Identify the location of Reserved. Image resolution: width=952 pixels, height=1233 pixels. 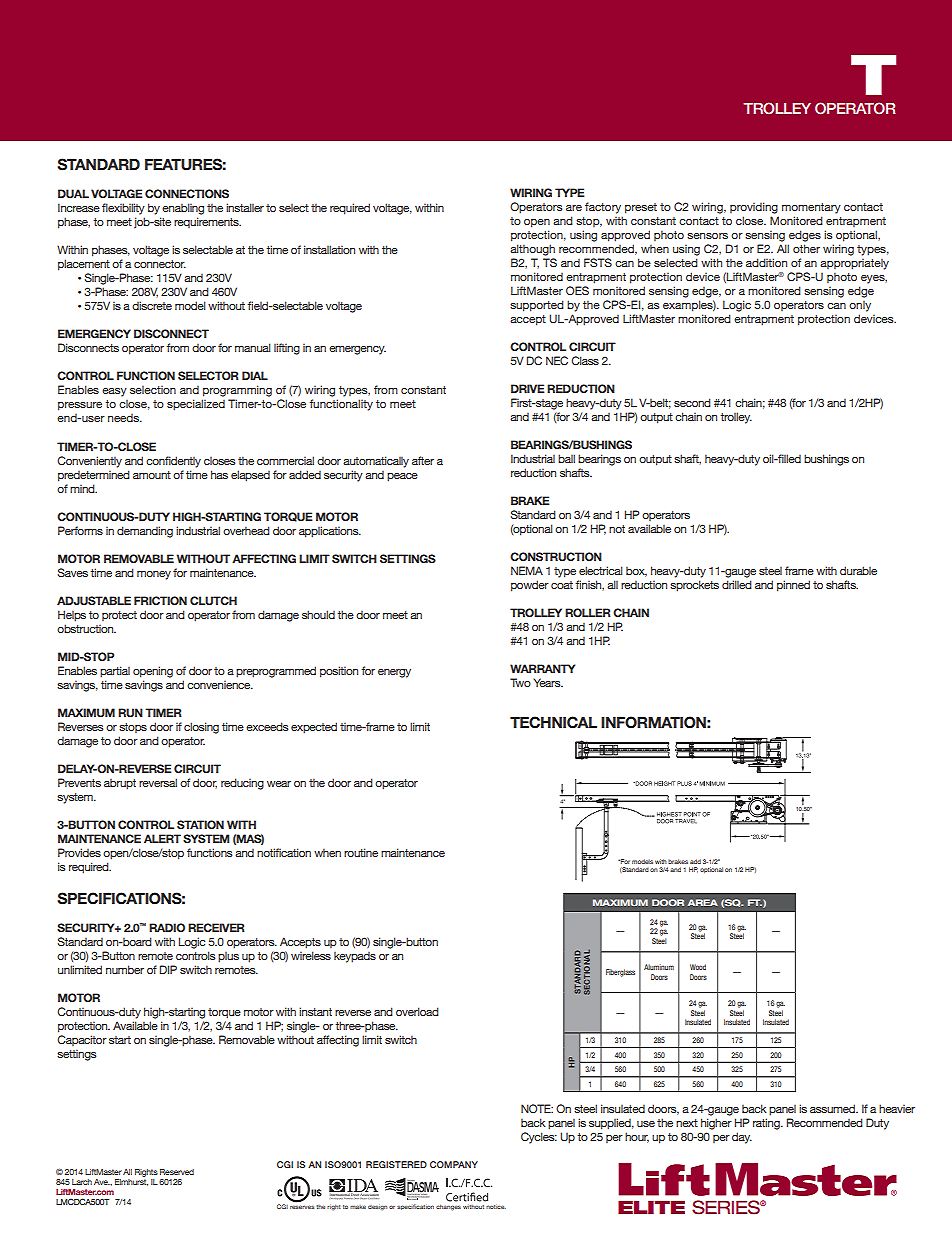
(177, 1172).
